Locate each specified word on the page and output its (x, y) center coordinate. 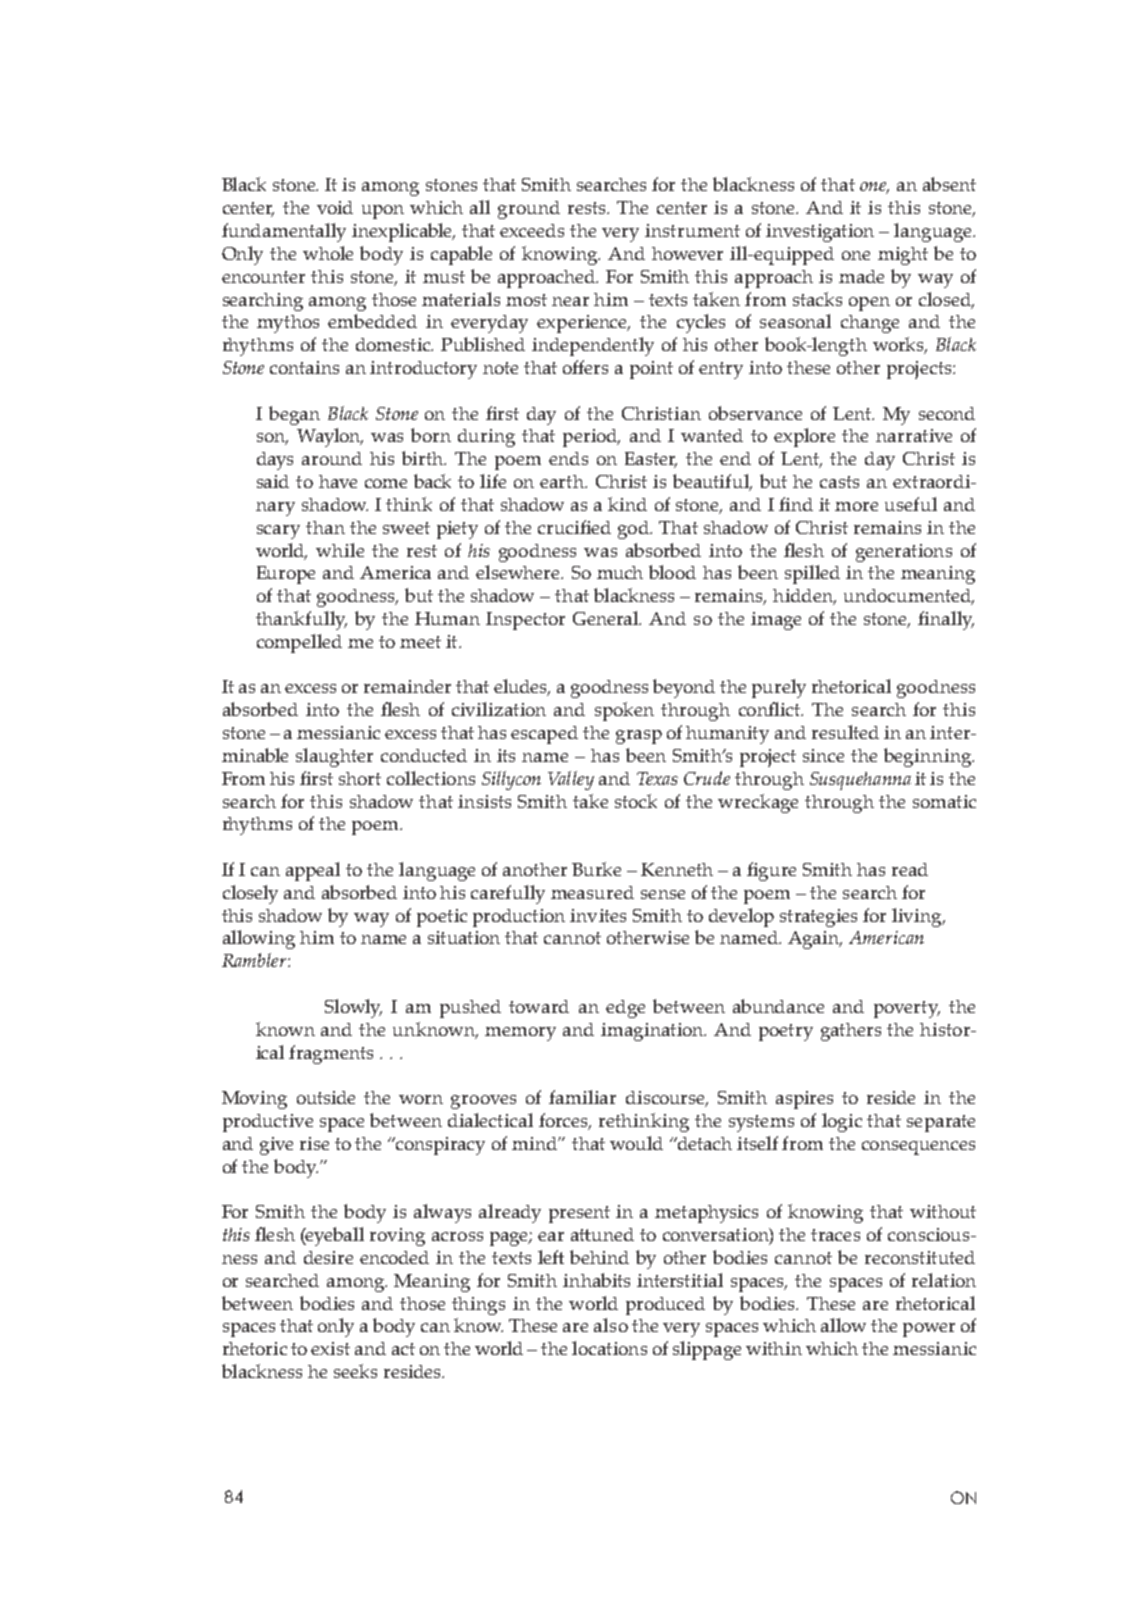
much (620, 572)
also (611, 1325)
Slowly (353, 1008)
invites (598, 915)
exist (330, 1348)
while (340, 550)
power (929, 1330)
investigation (820, 233)
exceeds (532, 230)
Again (815, 940)
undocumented (909, 597)
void (335, 207)
